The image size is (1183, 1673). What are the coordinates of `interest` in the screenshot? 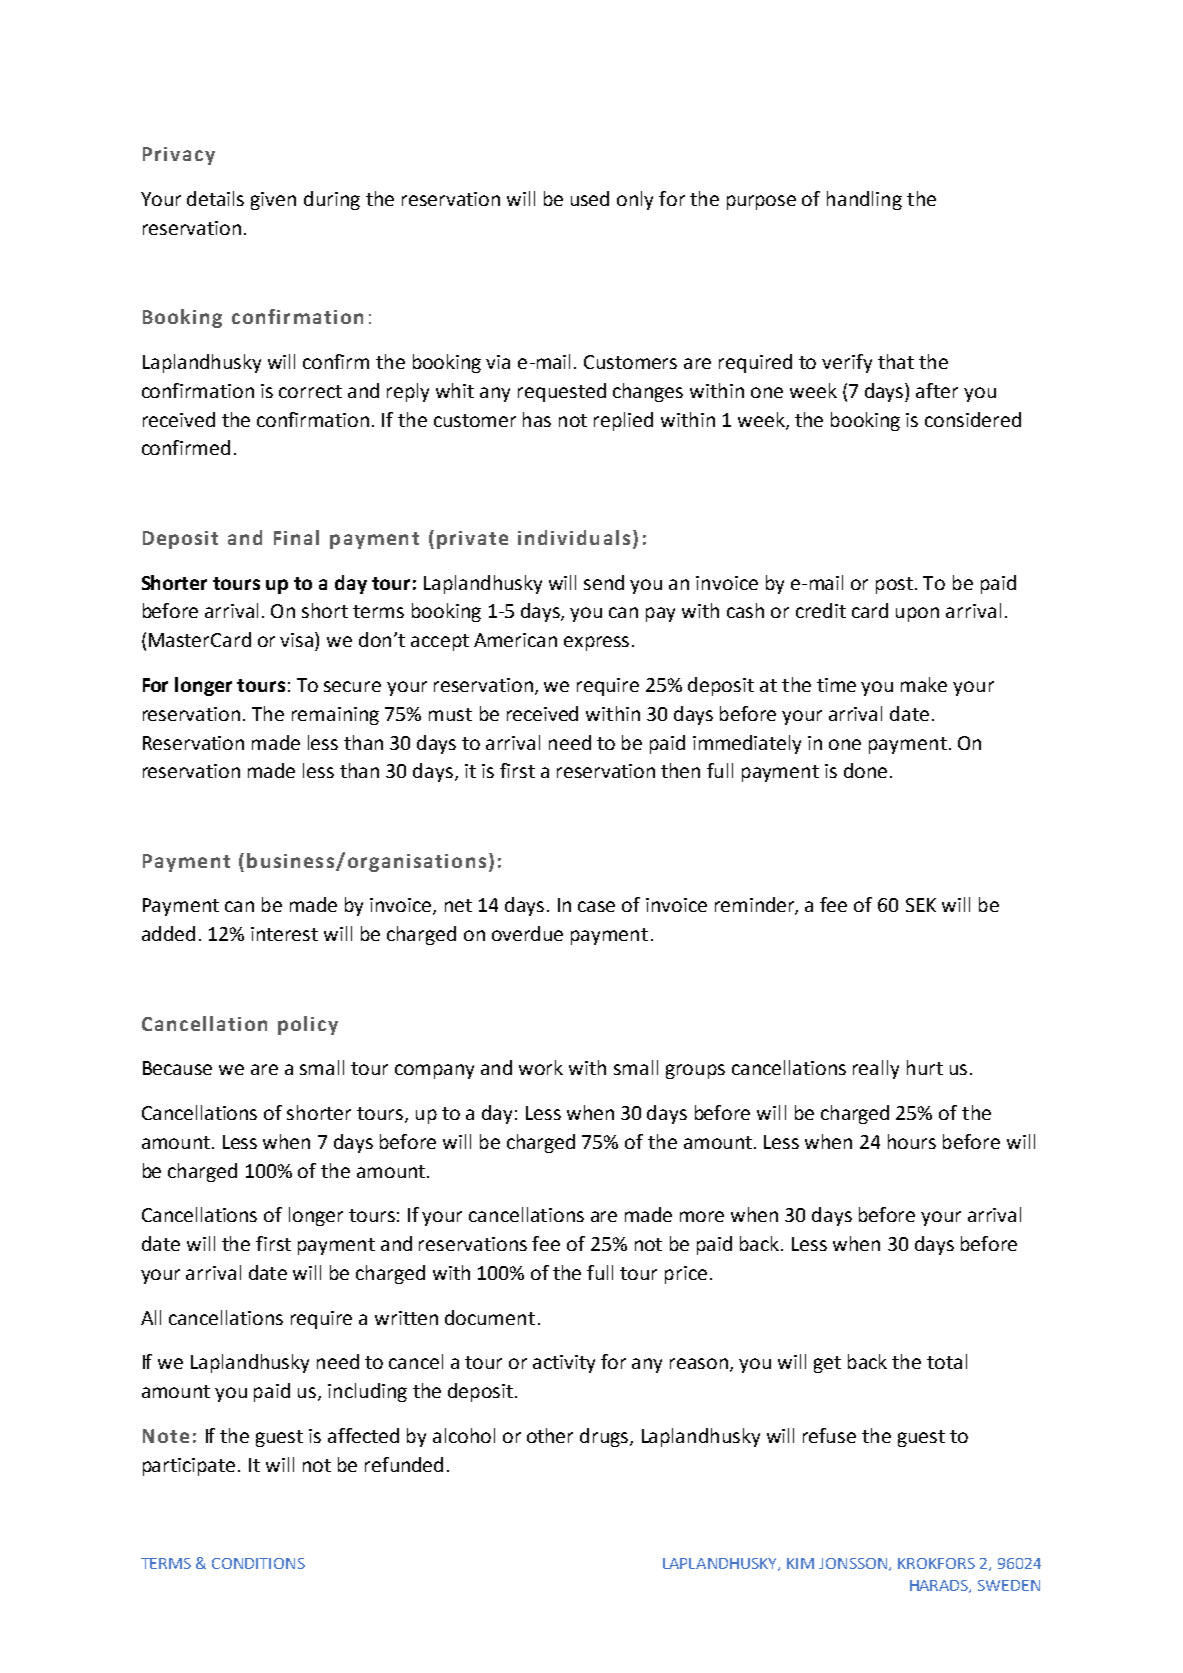 It's located at (284, 934).
